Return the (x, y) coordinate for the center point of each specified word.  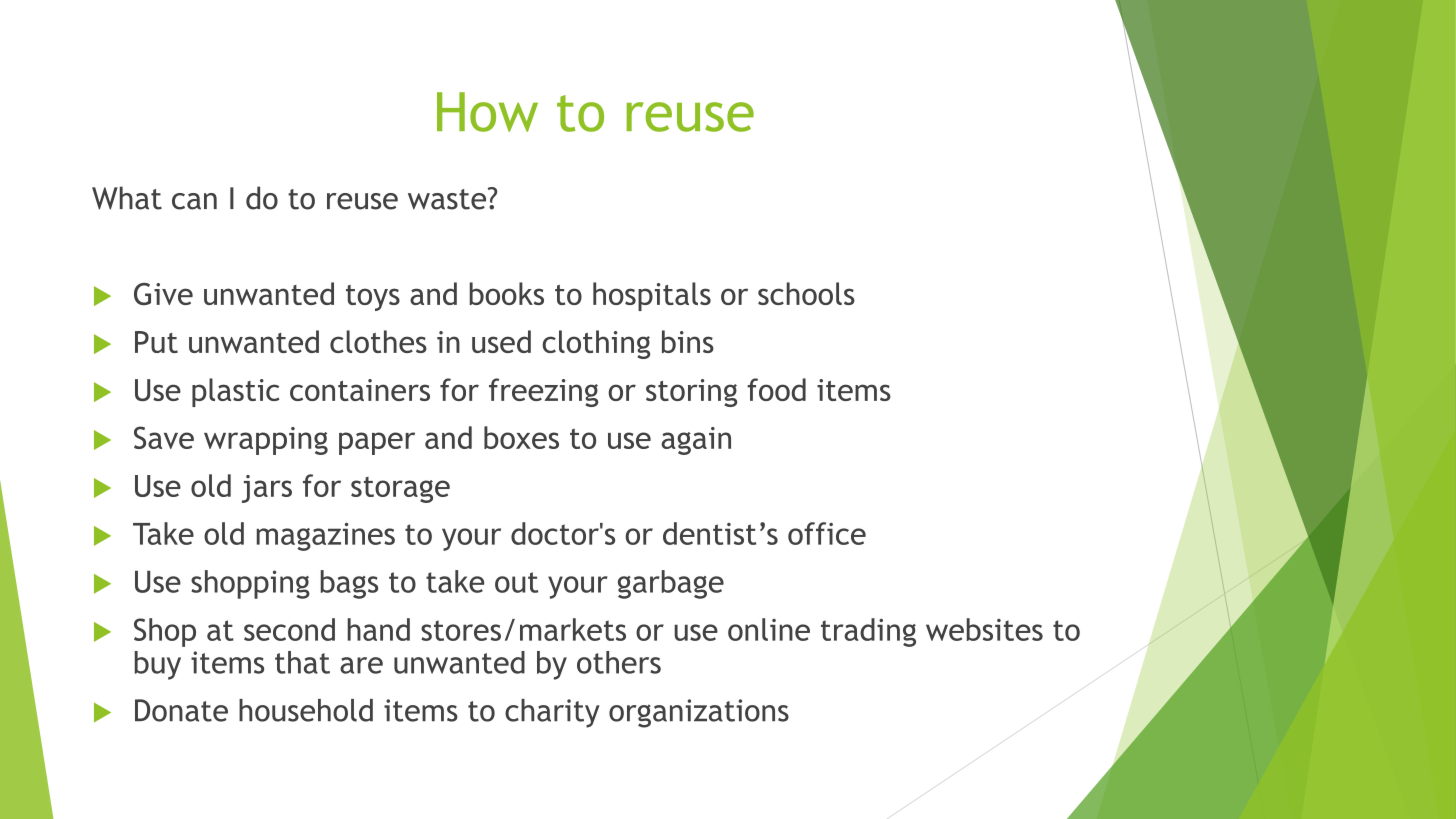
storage (400, 490)
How (487, 112)
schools (806, 293)
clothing (596, 344)
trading (868, 632)
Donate (181, 710)
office (827, 533)
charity (552, 713)
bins (688, 341)
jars (267, 489)
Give (163, 294)
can (194, 201)
